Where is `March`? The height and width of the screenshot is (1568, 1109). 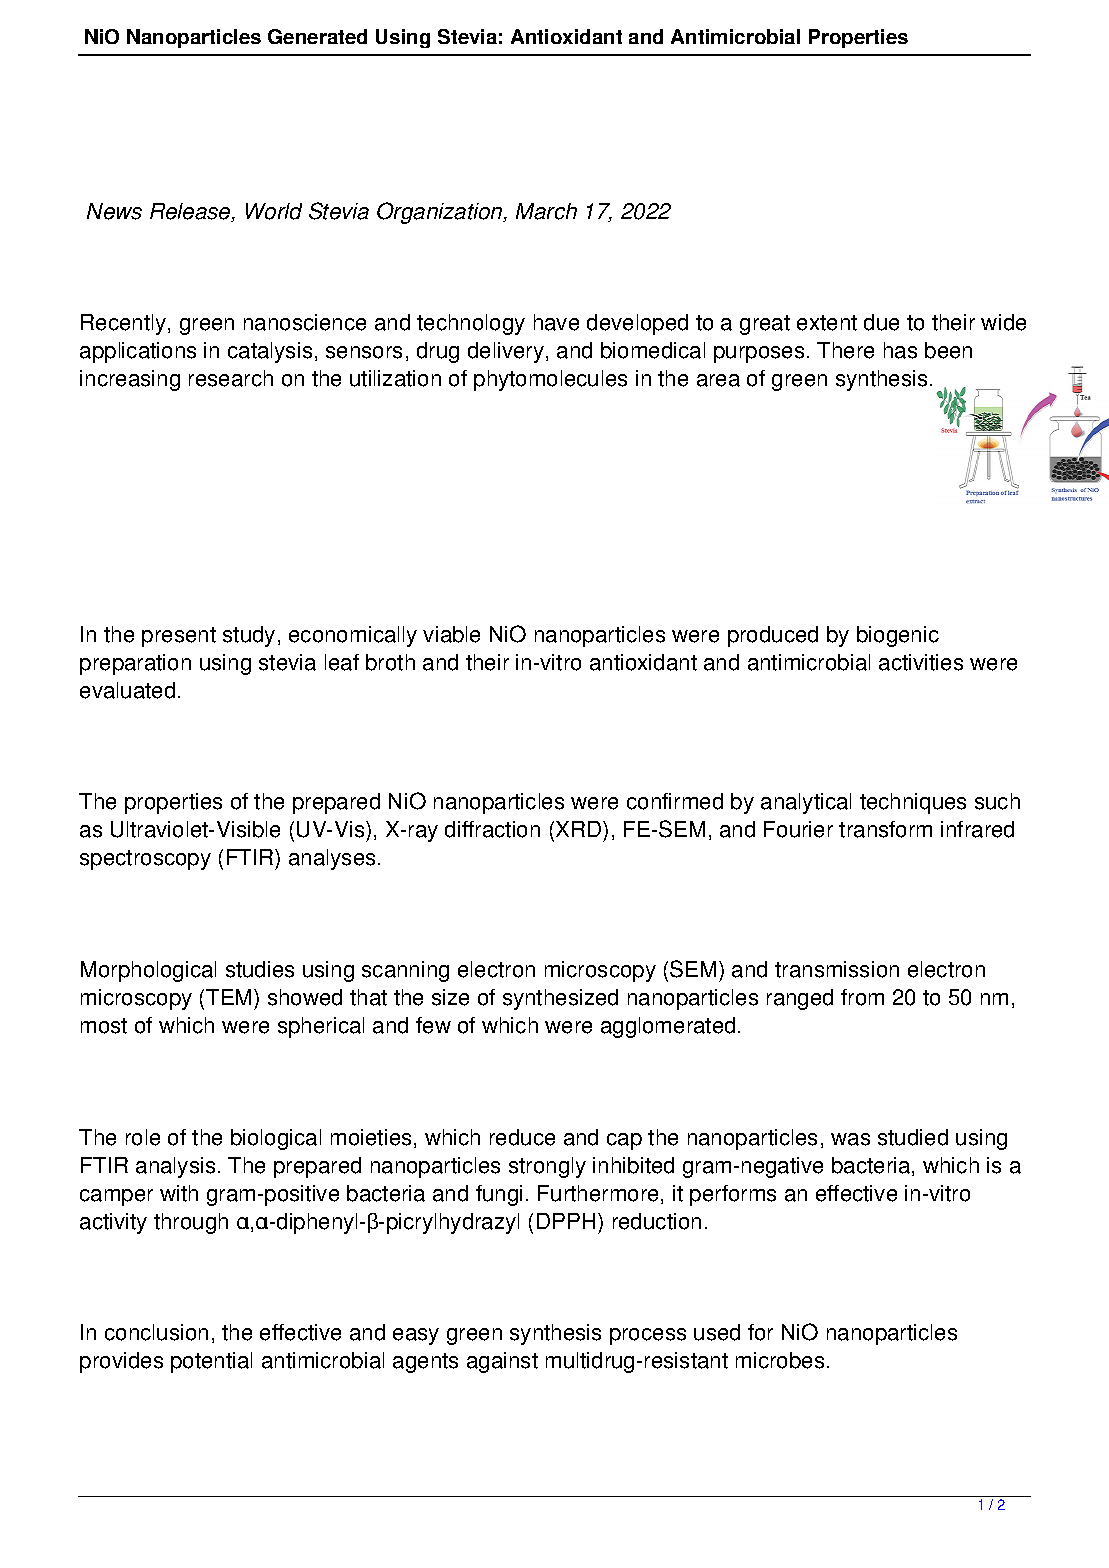 March is located at coordinates (546, 211).
